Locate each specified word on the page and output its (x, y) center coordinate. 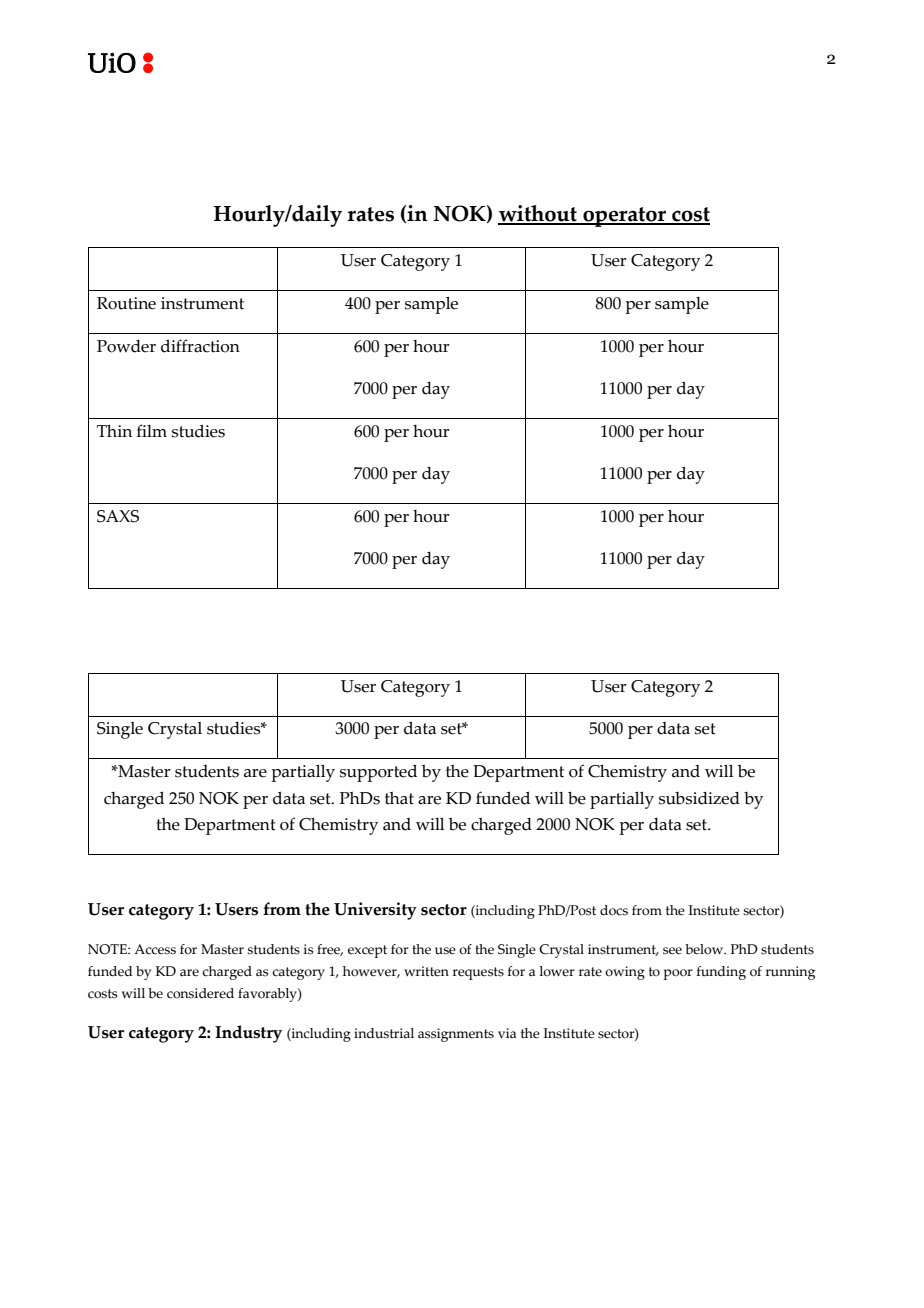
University (375, 911)
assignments (456, 1035)
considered (200, 993)
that (399, 798)
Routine (126, 303)
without (538, 214)
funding (721, 973)
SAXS (118, 516)
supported (378, 773)
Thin (114, 430)
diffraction (200, 346)
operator (624, 217)
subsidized (699, 798)
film (152, 430)
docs (614, 910)
